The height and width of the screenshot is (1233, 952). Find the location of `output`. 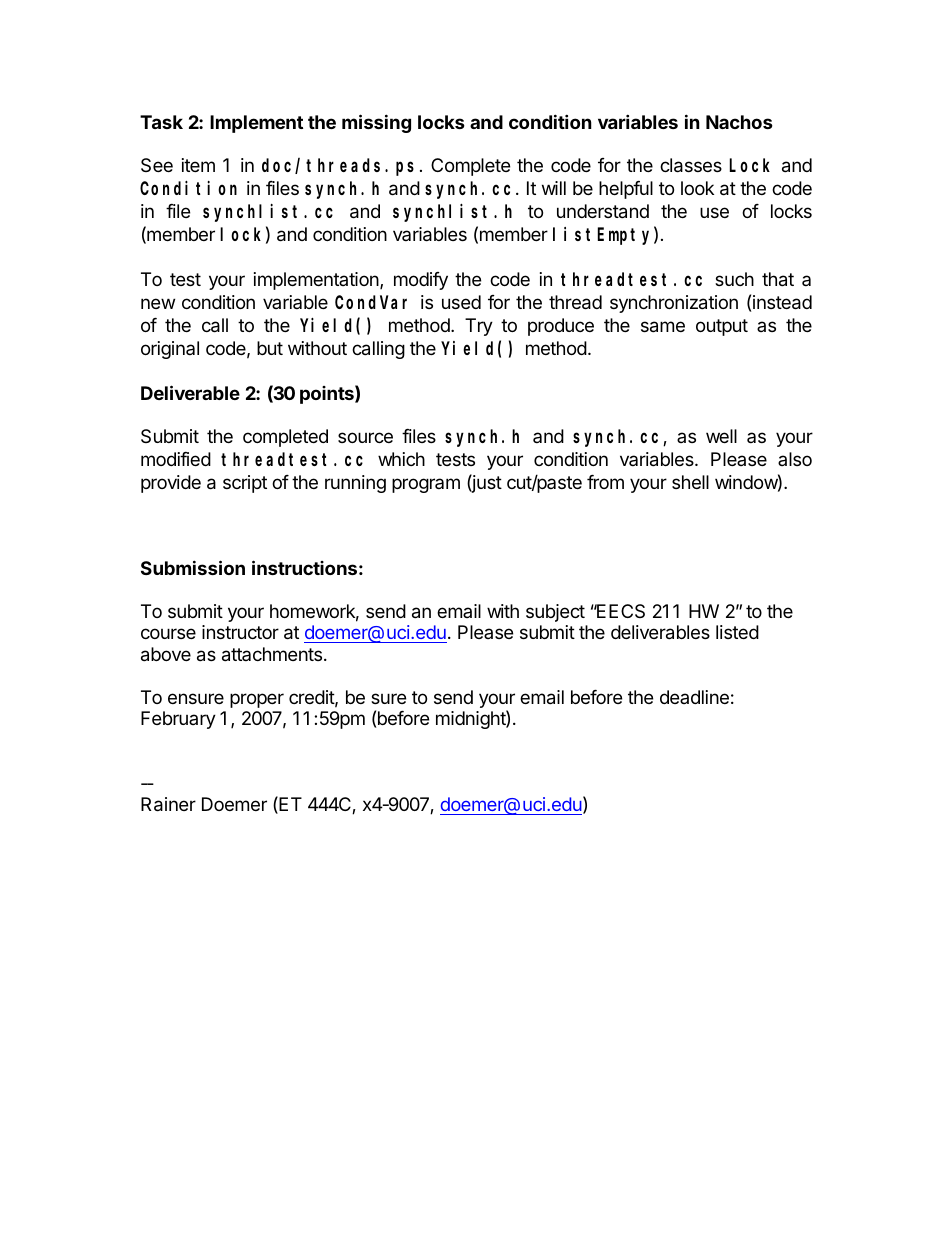

output is located at coordinates (722, 327).
